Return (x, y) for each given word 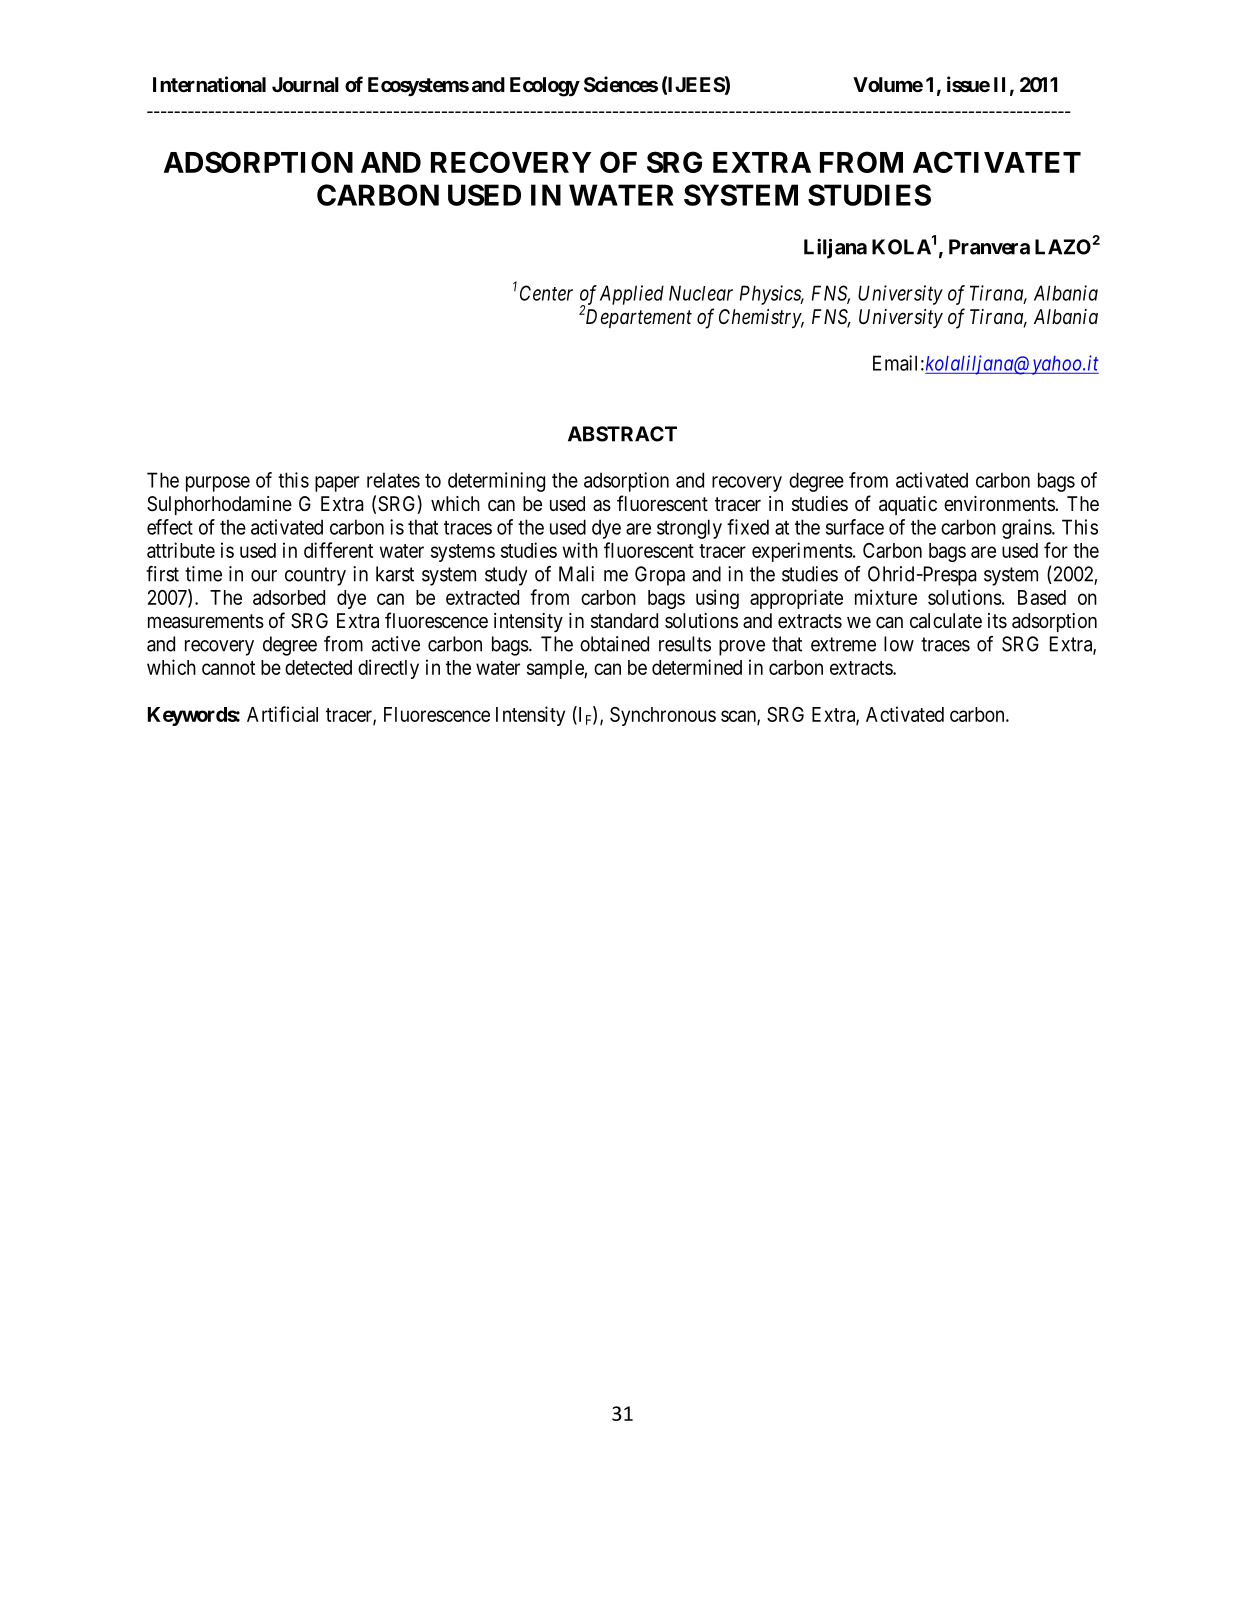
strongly (689, 529)
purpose (218, 484)
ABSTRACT (622, 434)
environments (1000, 503)
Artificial (282, 714)
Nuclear (701, 293)
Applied (632, 295)
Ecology (545, 87)
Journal (305, 84)
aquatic (908, 505)
